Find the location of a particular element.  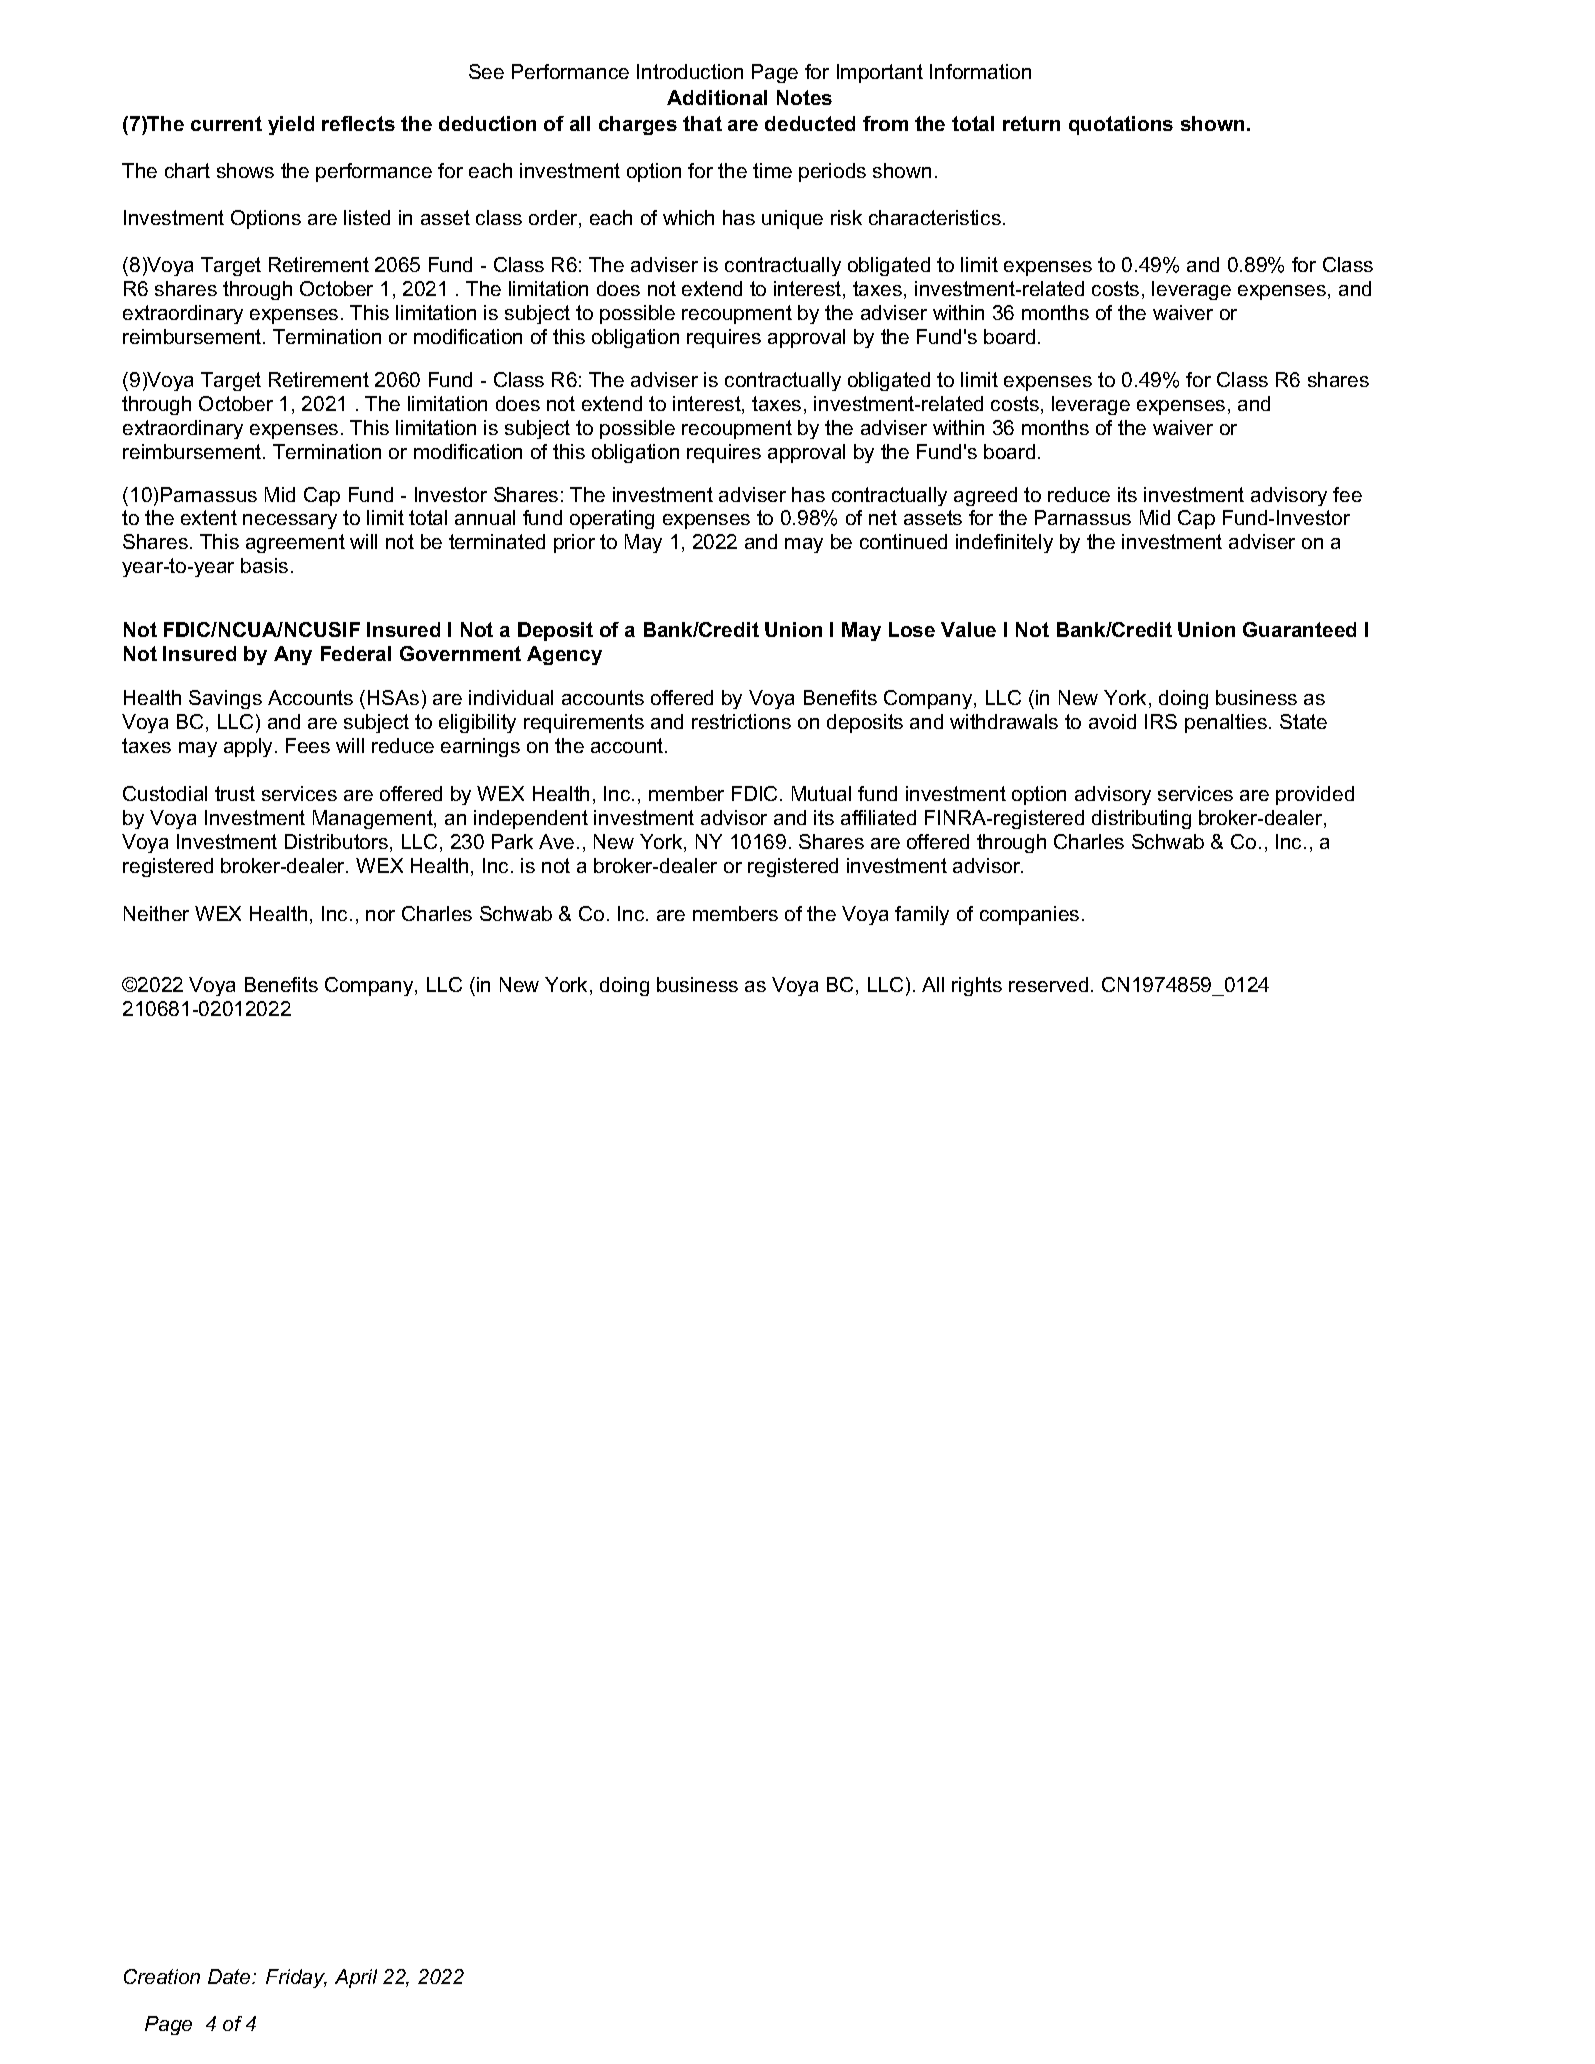

that is located at coordinates (702, 123).
